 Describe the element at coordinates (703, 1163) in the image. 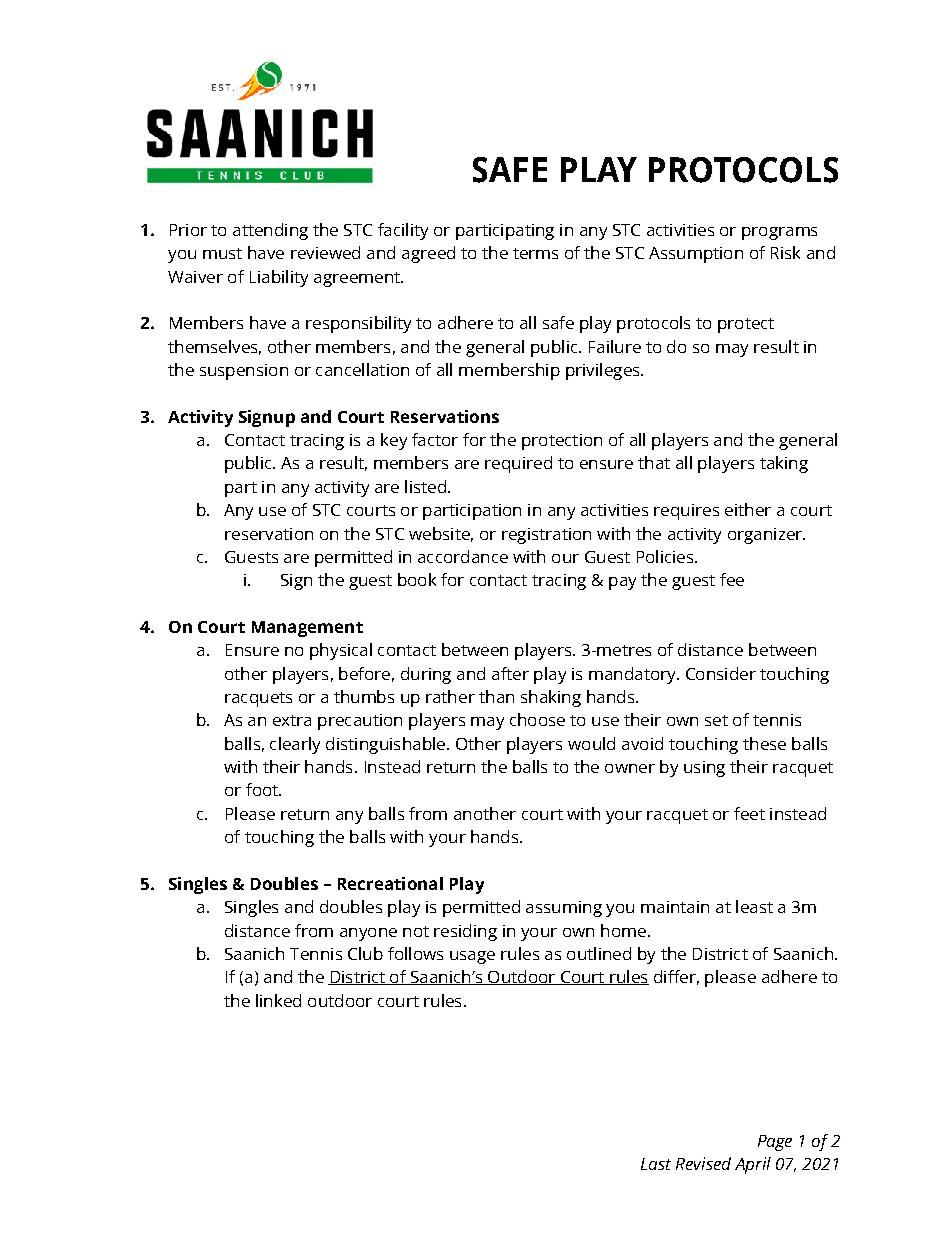

I see `Revised` at that location.
